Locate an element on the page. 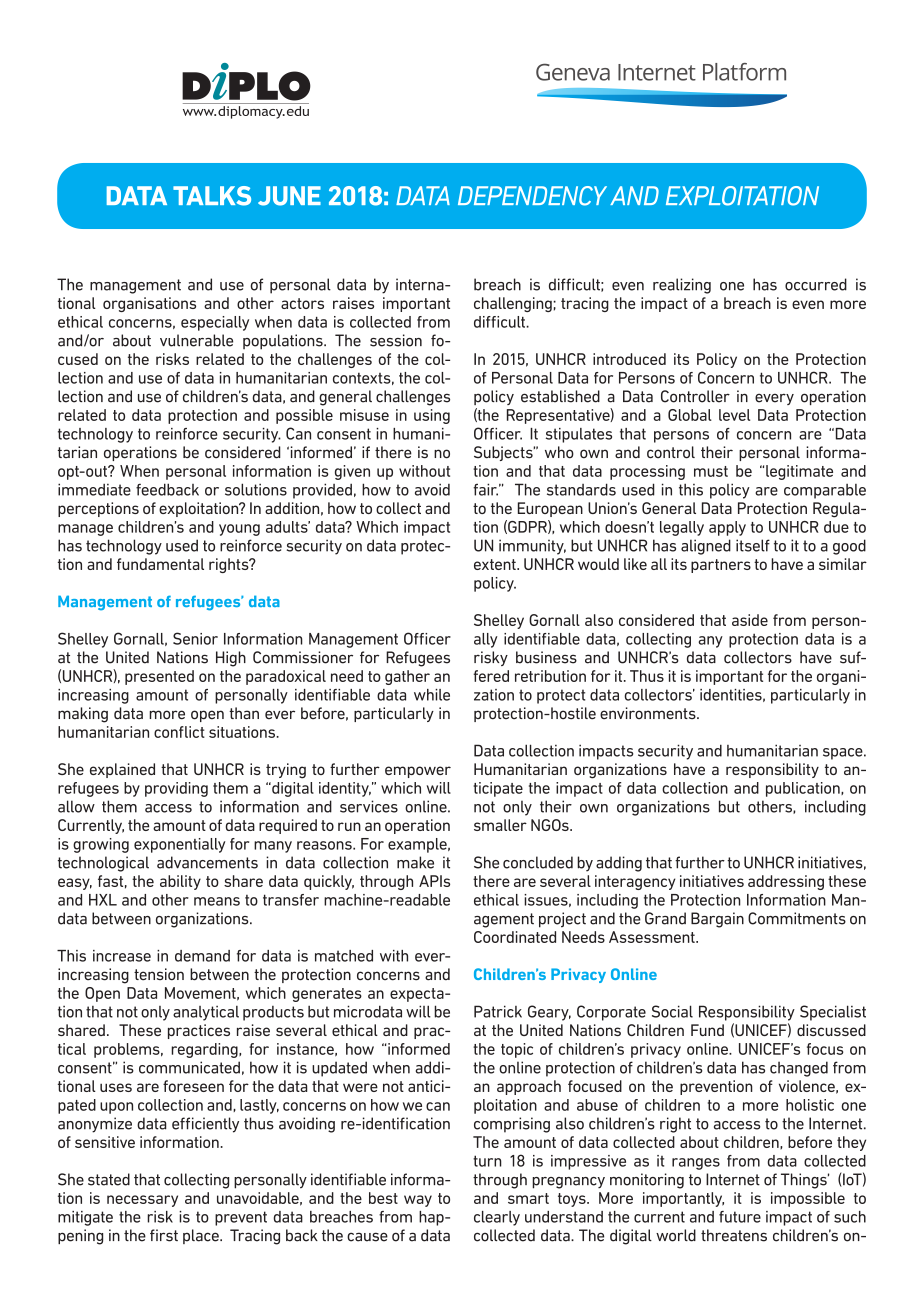 Image resolution: width=924 pixels, height=1308 pixels. fair is located at coordinates (485, 489).
